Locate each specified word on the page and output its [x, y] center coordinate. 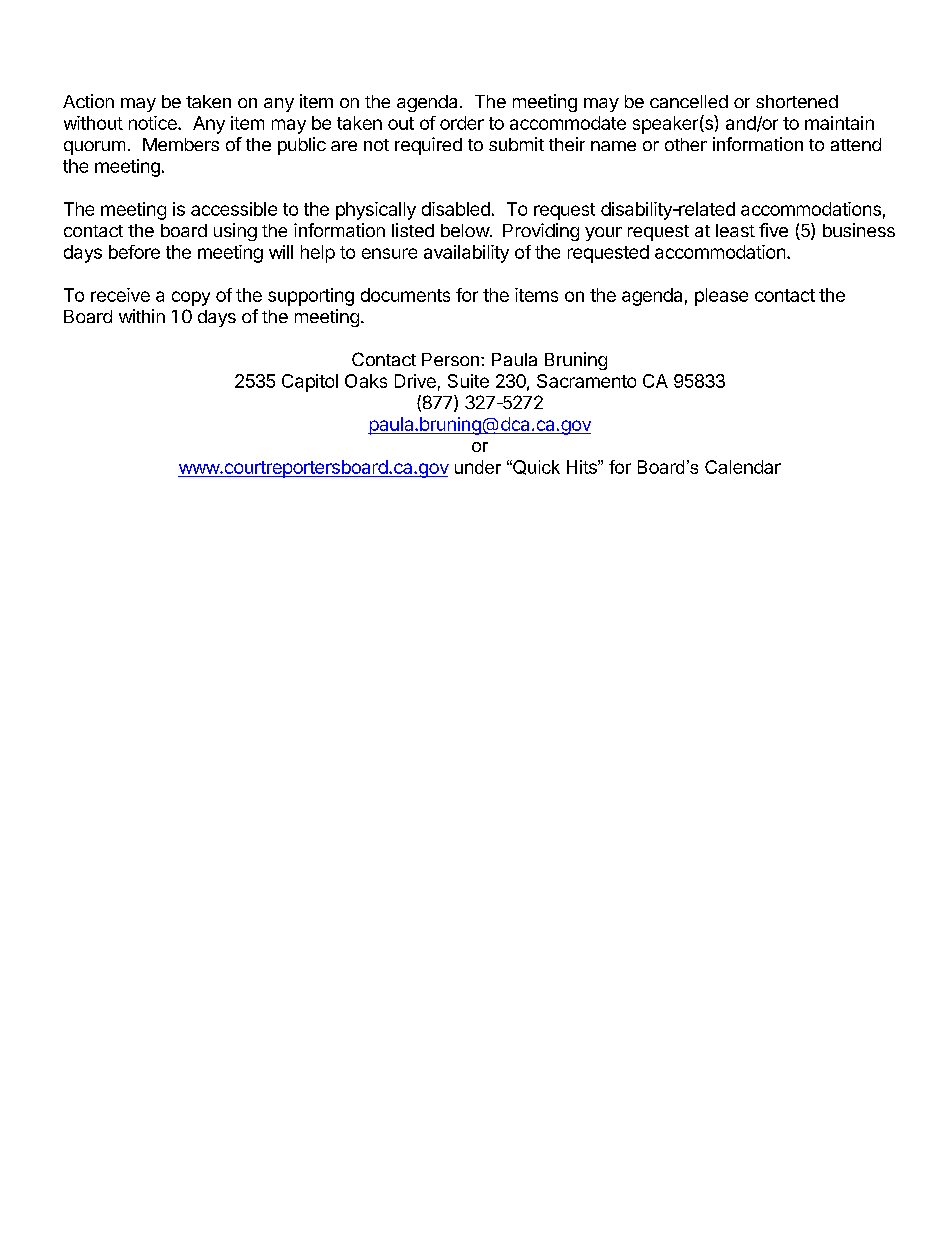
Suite [468, 381]
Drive [415, 381]
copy [191, 298]
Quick [535, 467]
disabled [456, 209]
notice [154, 123]
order [462, 123]
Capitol [310, 383]
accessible [234, 209]
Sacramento [586, 381]
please [721, 297]
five [773, 230]
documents [405, 295]
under [478, 467]
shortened [797, 101]
